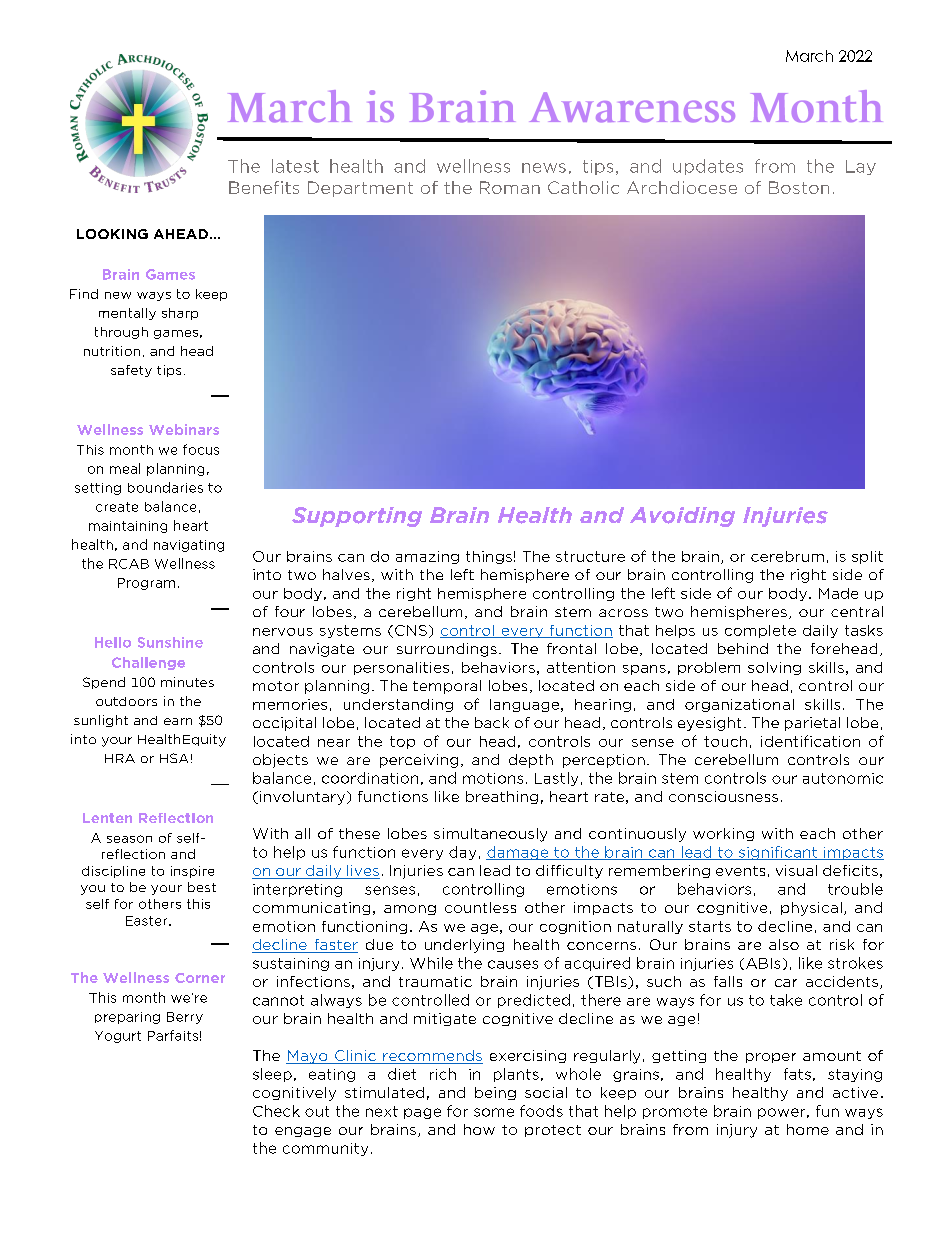 This screenshot has width=952, height=1233. I want to click on significant, so click(778, 853).
